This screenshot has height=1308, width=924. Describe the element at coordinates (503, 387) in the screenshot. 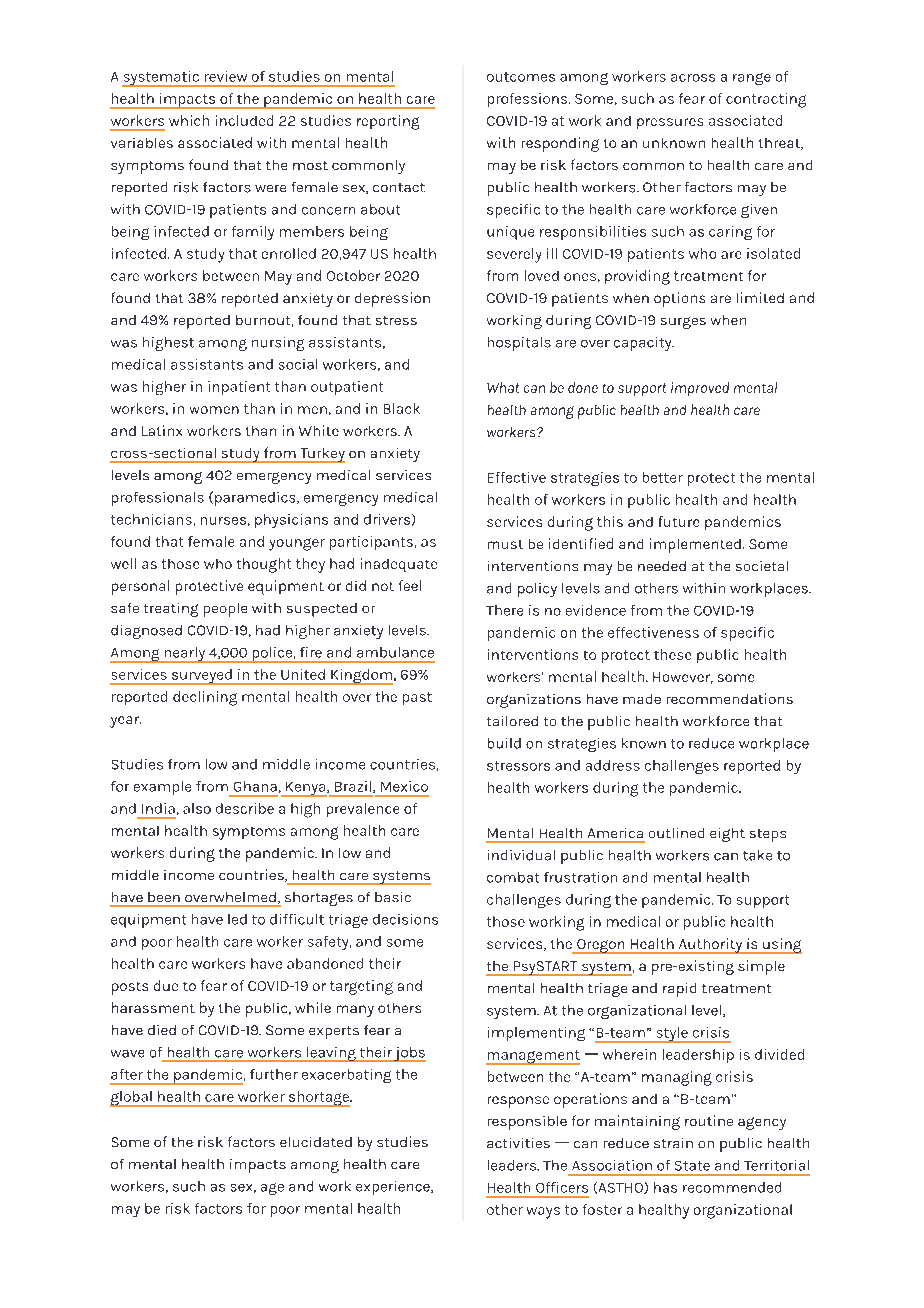

I see `What` at that location.
